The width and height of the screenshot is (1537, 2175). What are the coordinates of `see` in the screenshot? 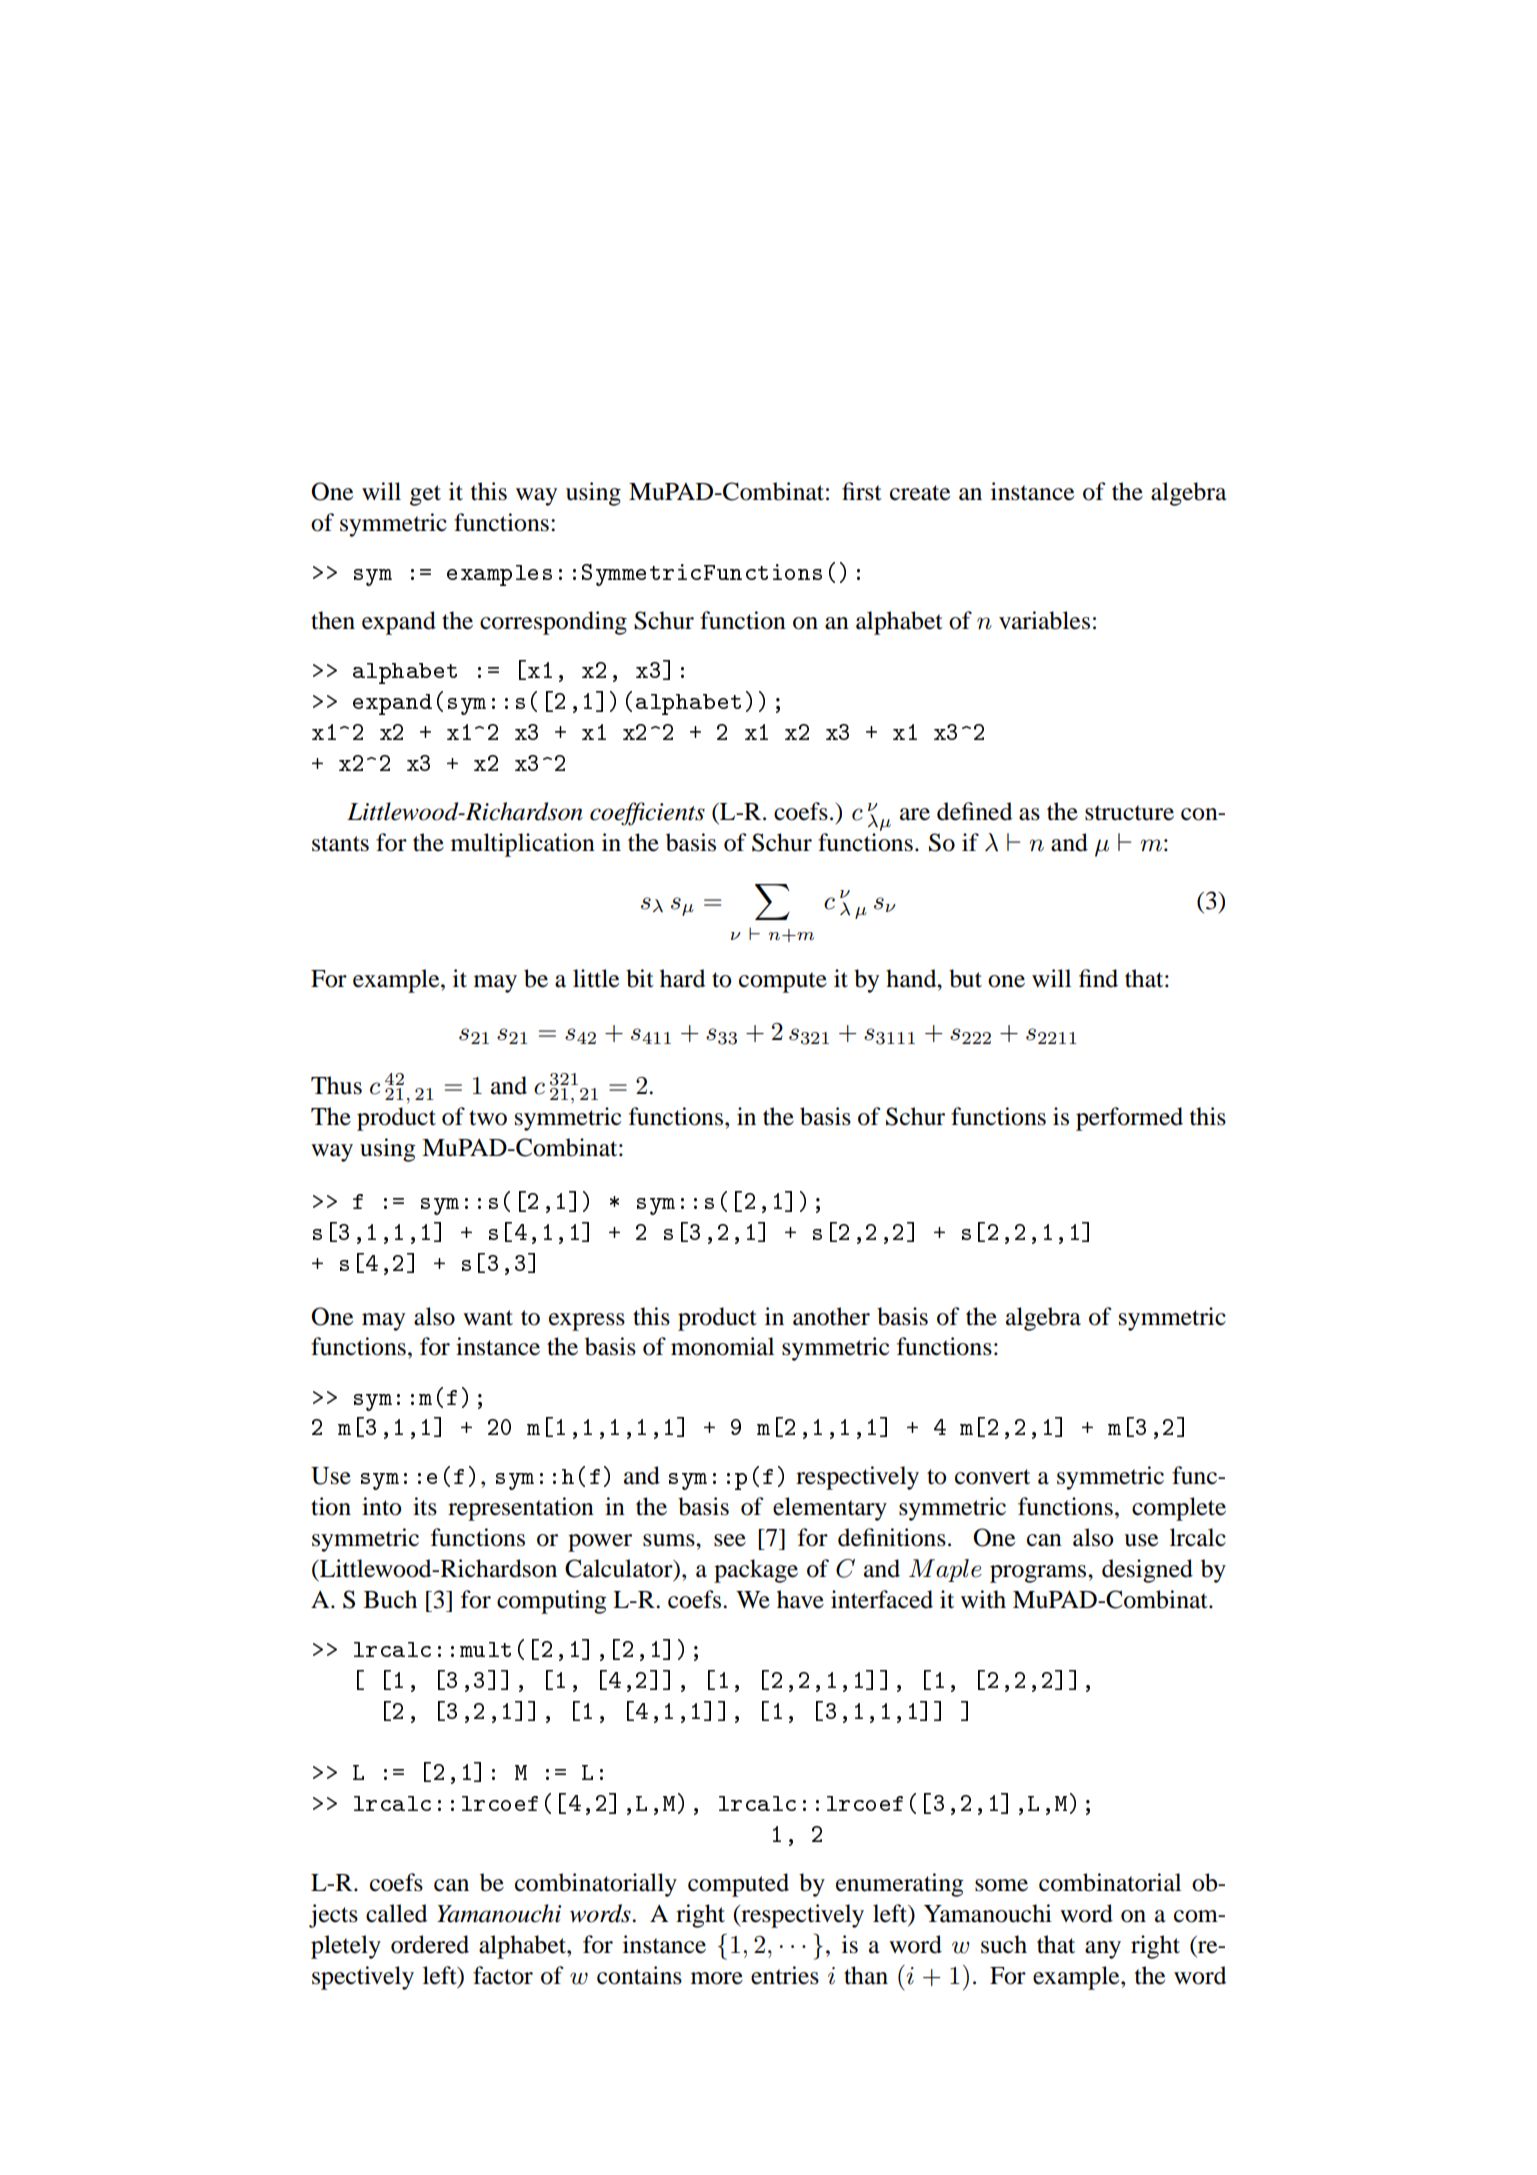 It's located at (730, 1540).
